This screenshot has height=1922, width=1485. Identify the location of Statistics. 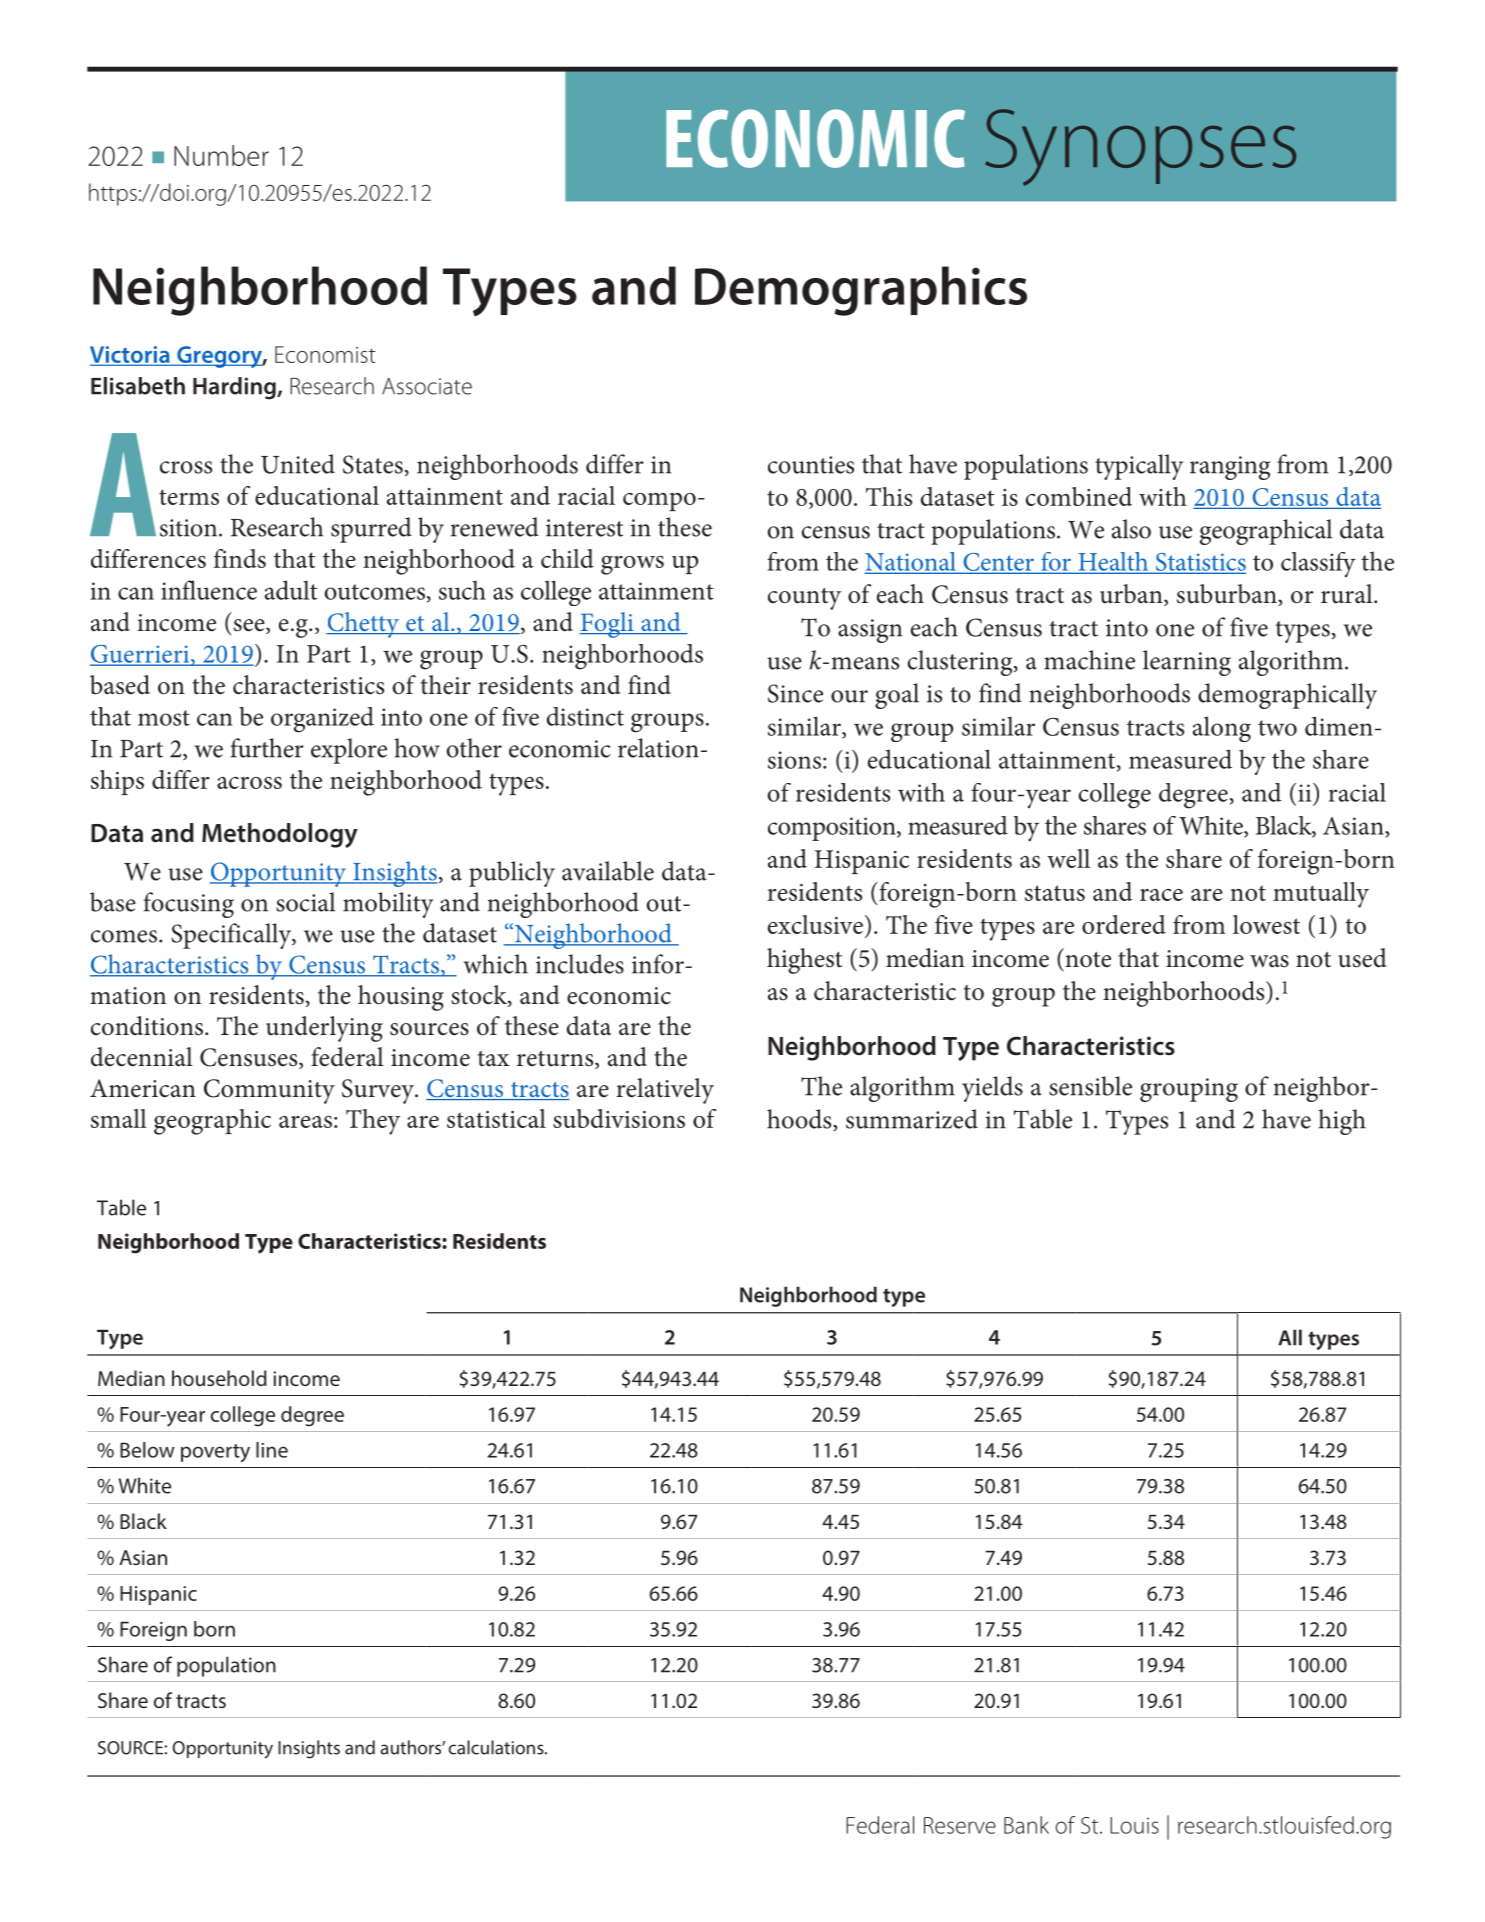
(1200, 563).
